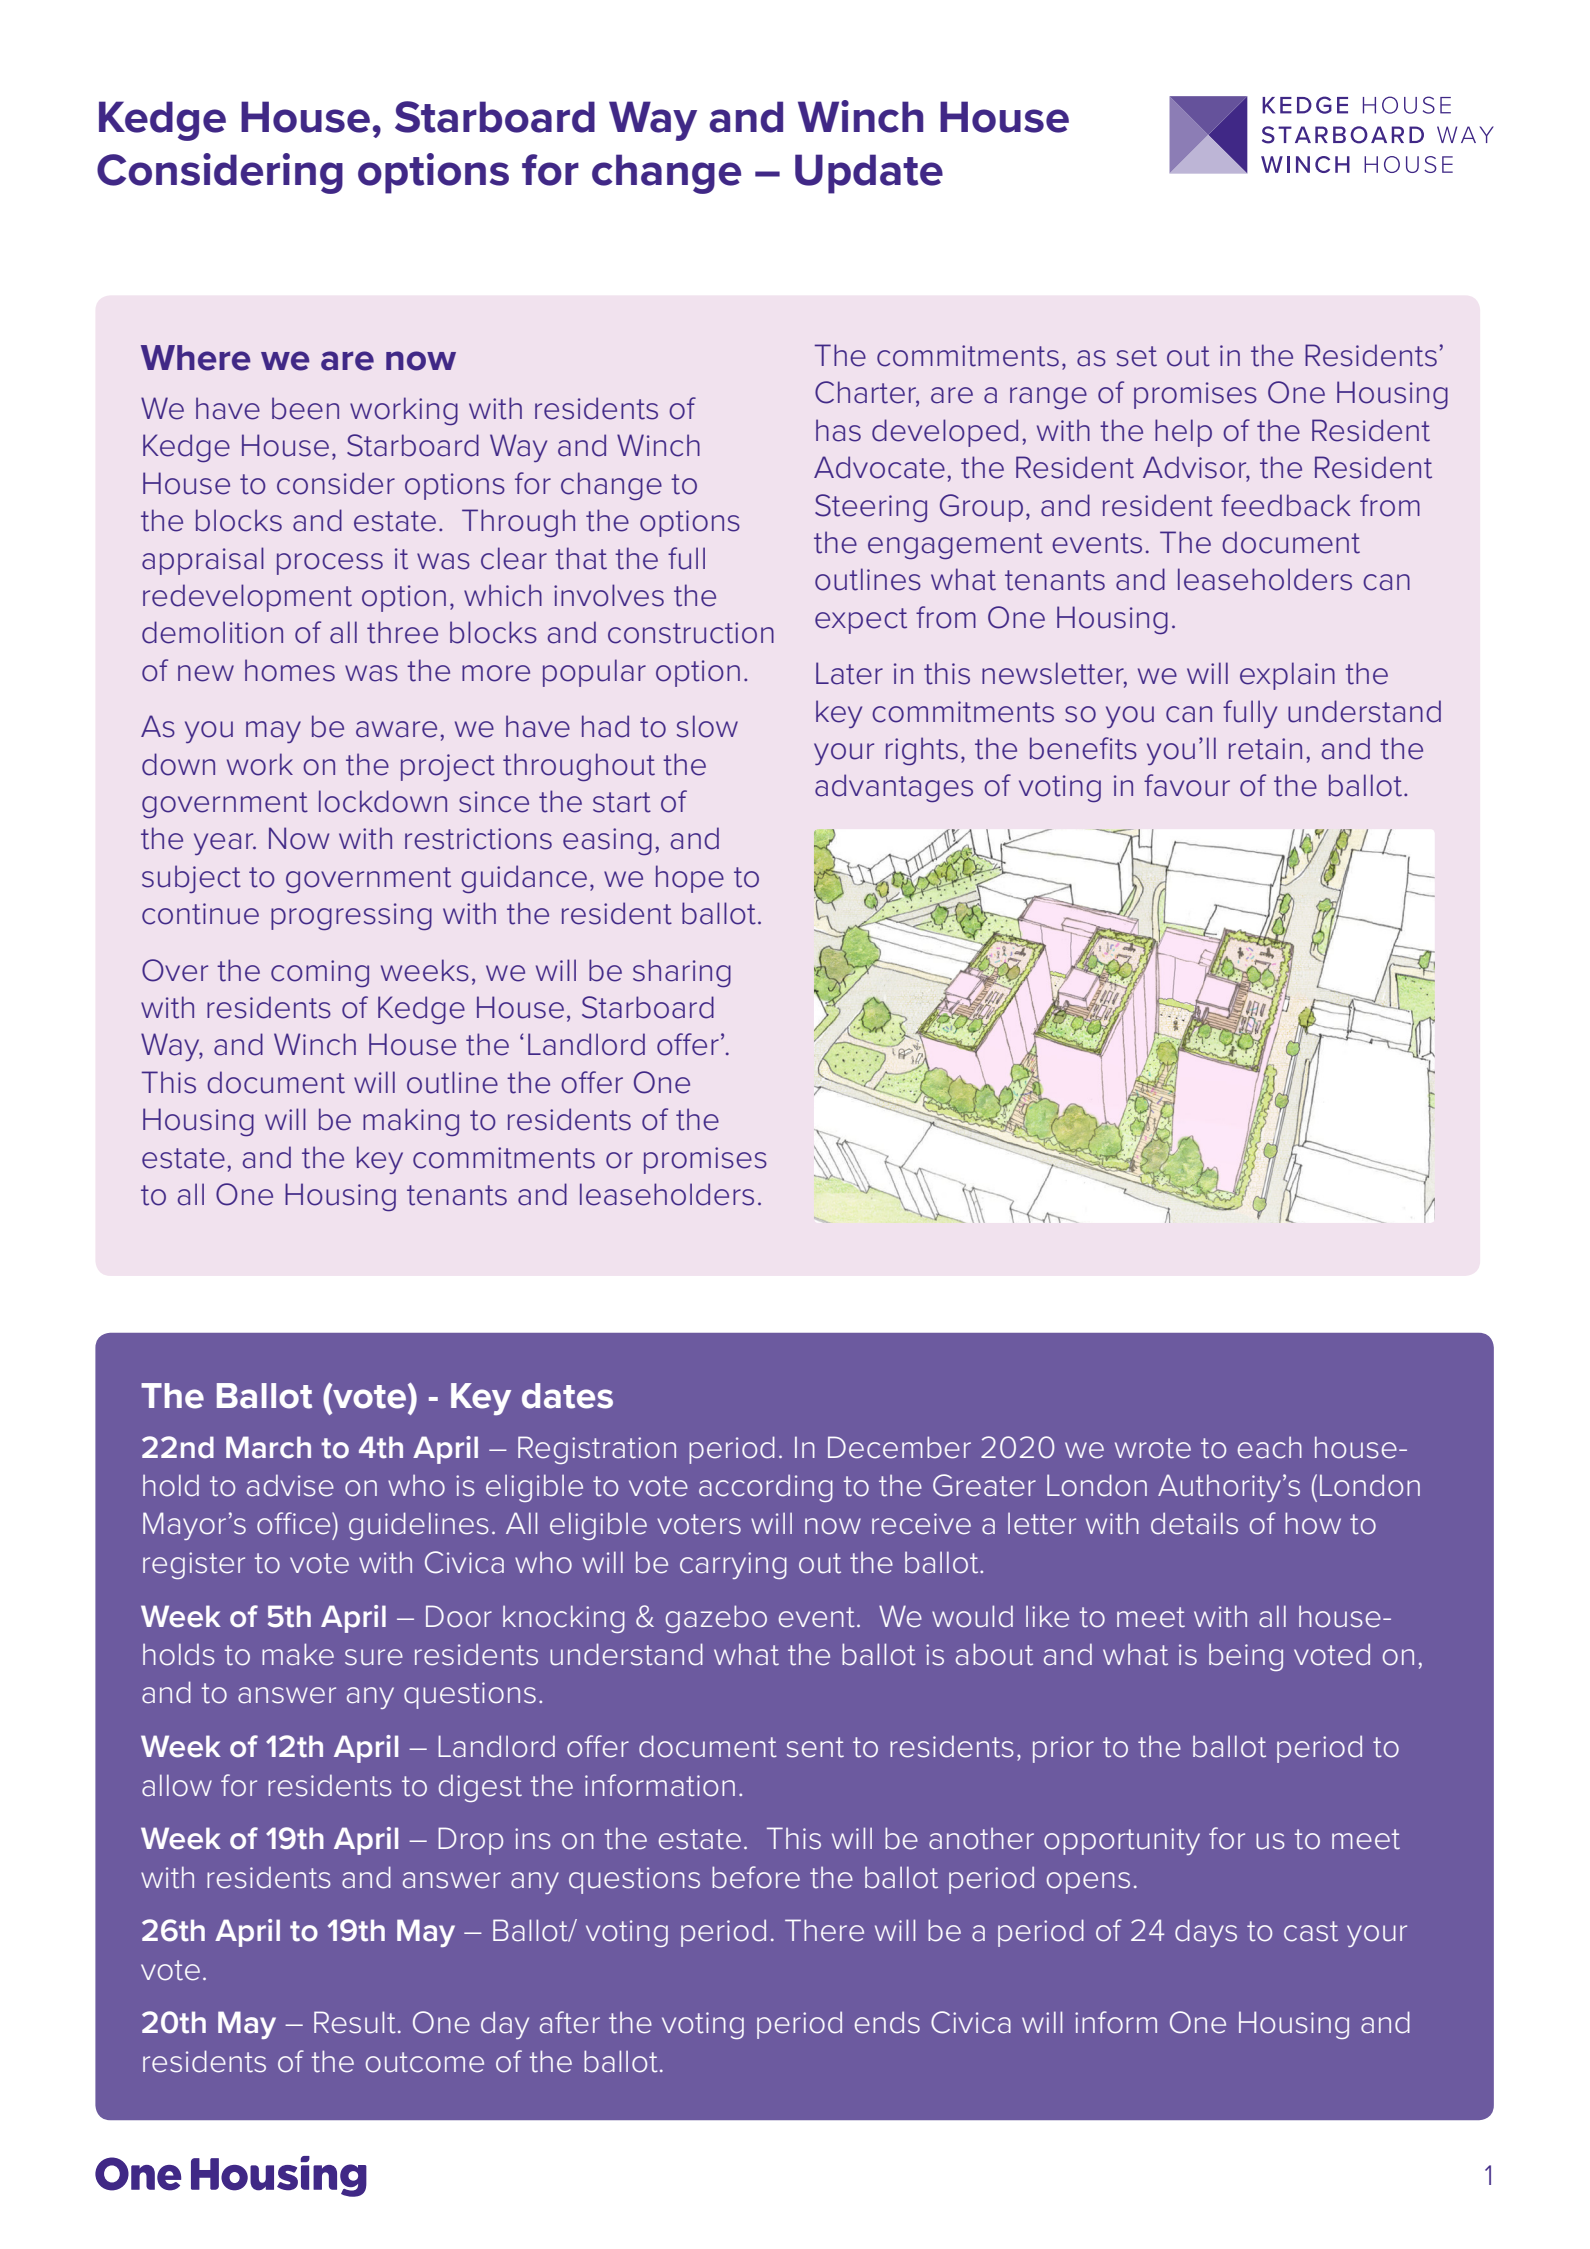 The height and width of the screenshot is (2249, 1590). Describe the element at coordinates (1137, 356) in the screenshot. I see `set` at that location.
